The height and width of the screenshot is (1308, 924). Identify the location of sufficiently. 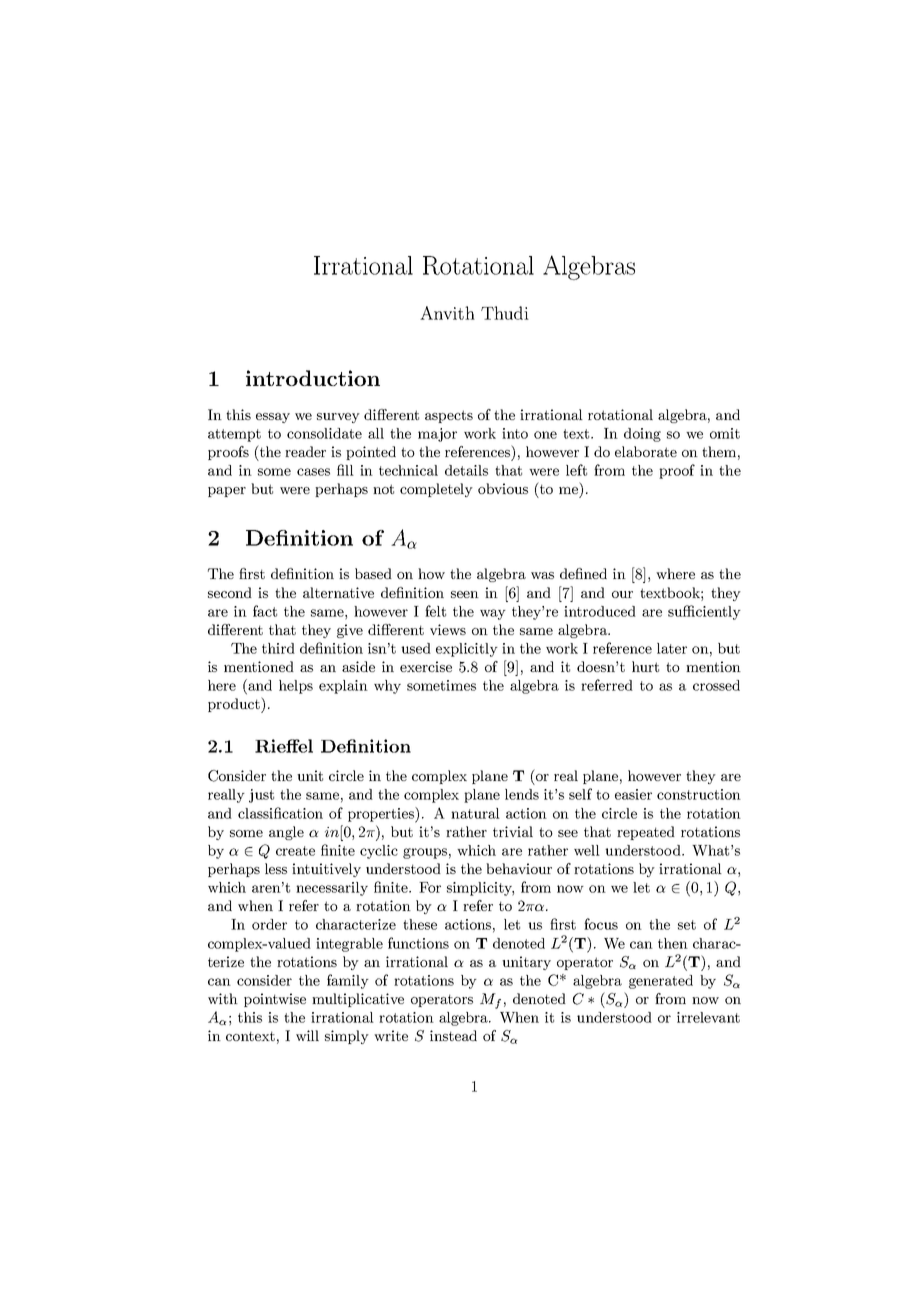
(704, 612).
